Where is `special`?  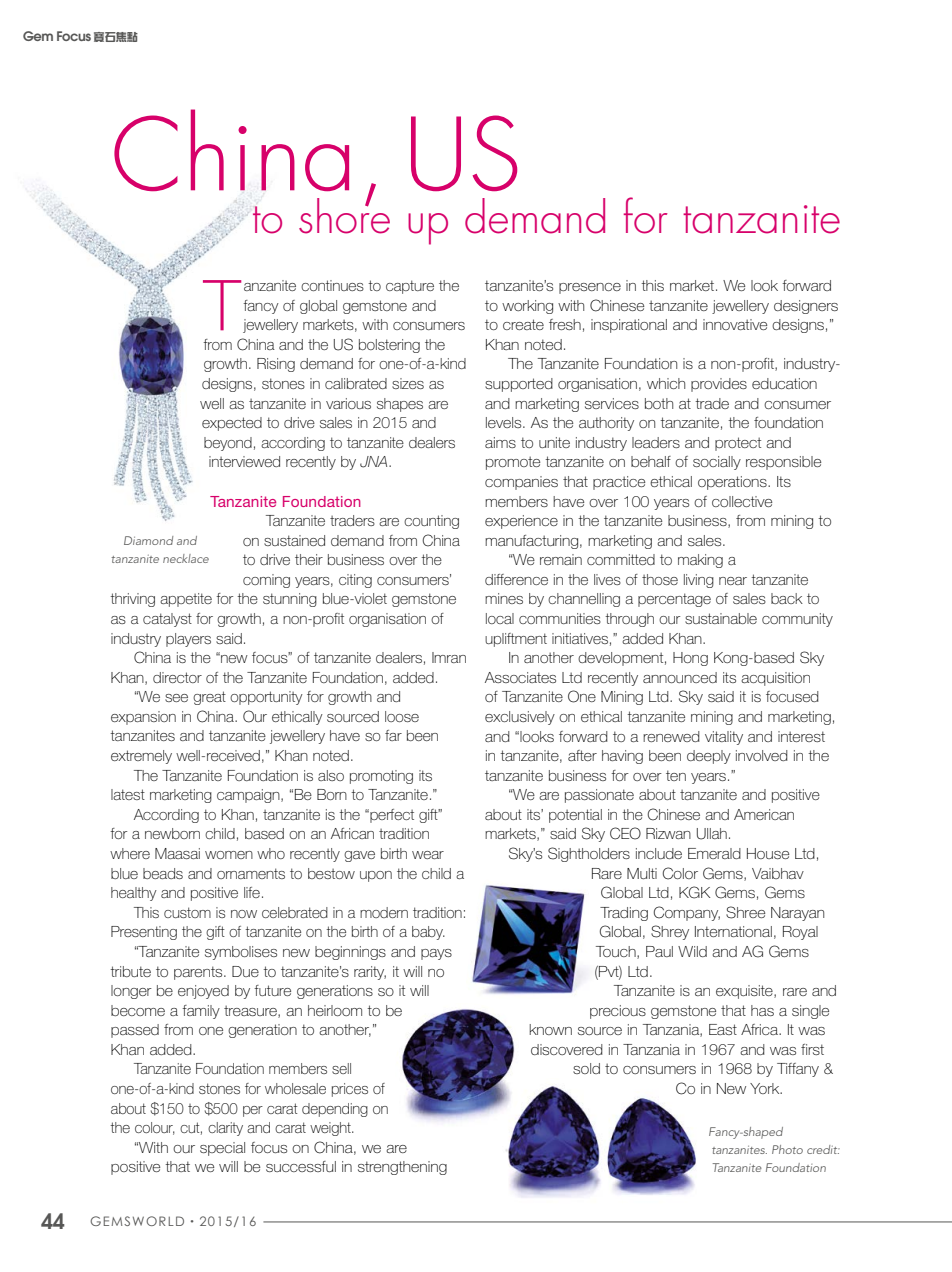 special is located at coordinates (222, 1149).
